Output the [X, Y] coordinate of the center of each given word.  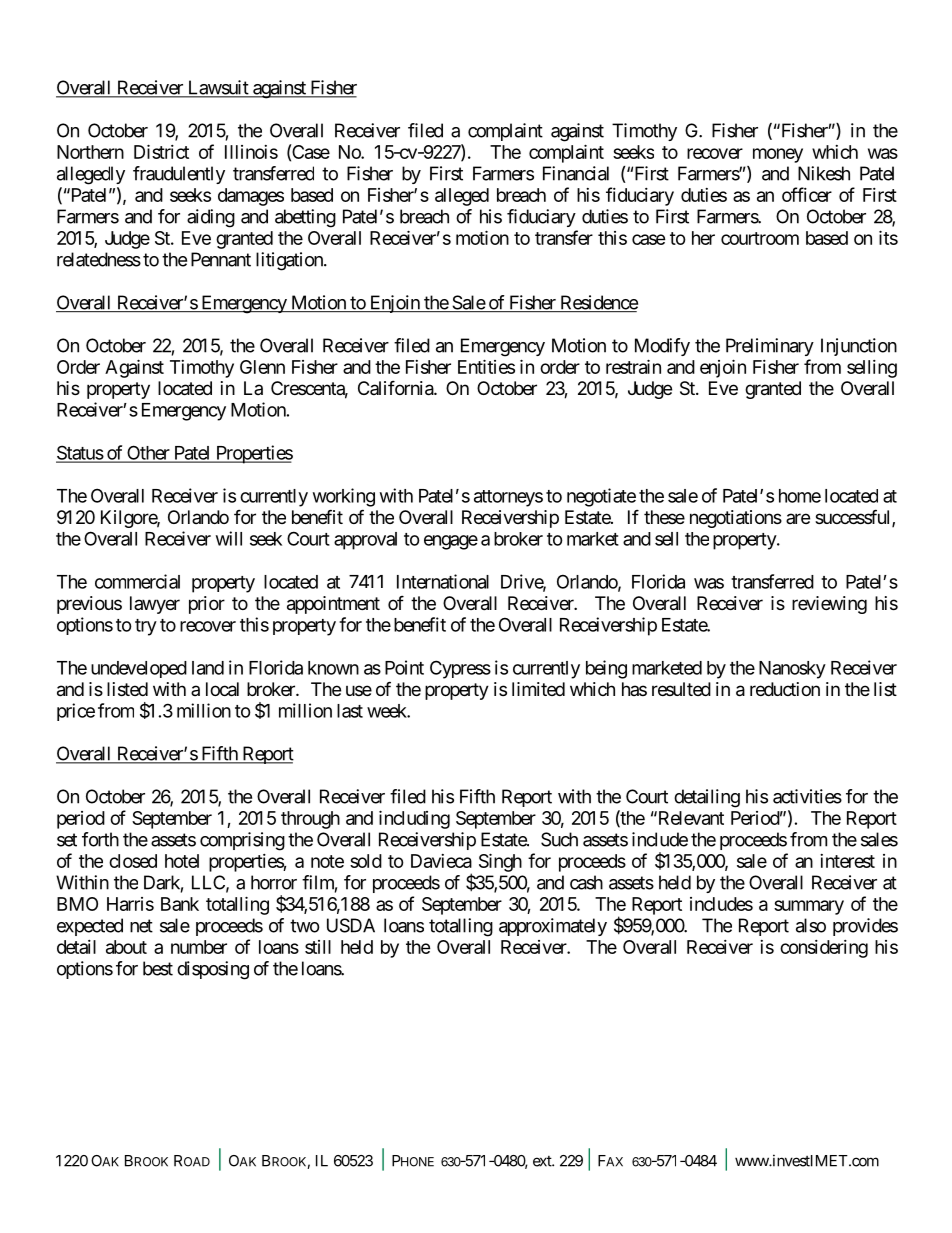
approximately [553, 927]
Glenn [262, 367]
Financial [576, 173]
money [778, 155]
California [396, 388]
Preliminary [770, 347]
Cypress [460, 669]
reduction [785, 689]
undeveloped [139, 669]
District [161, 151]
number [199, 947]
